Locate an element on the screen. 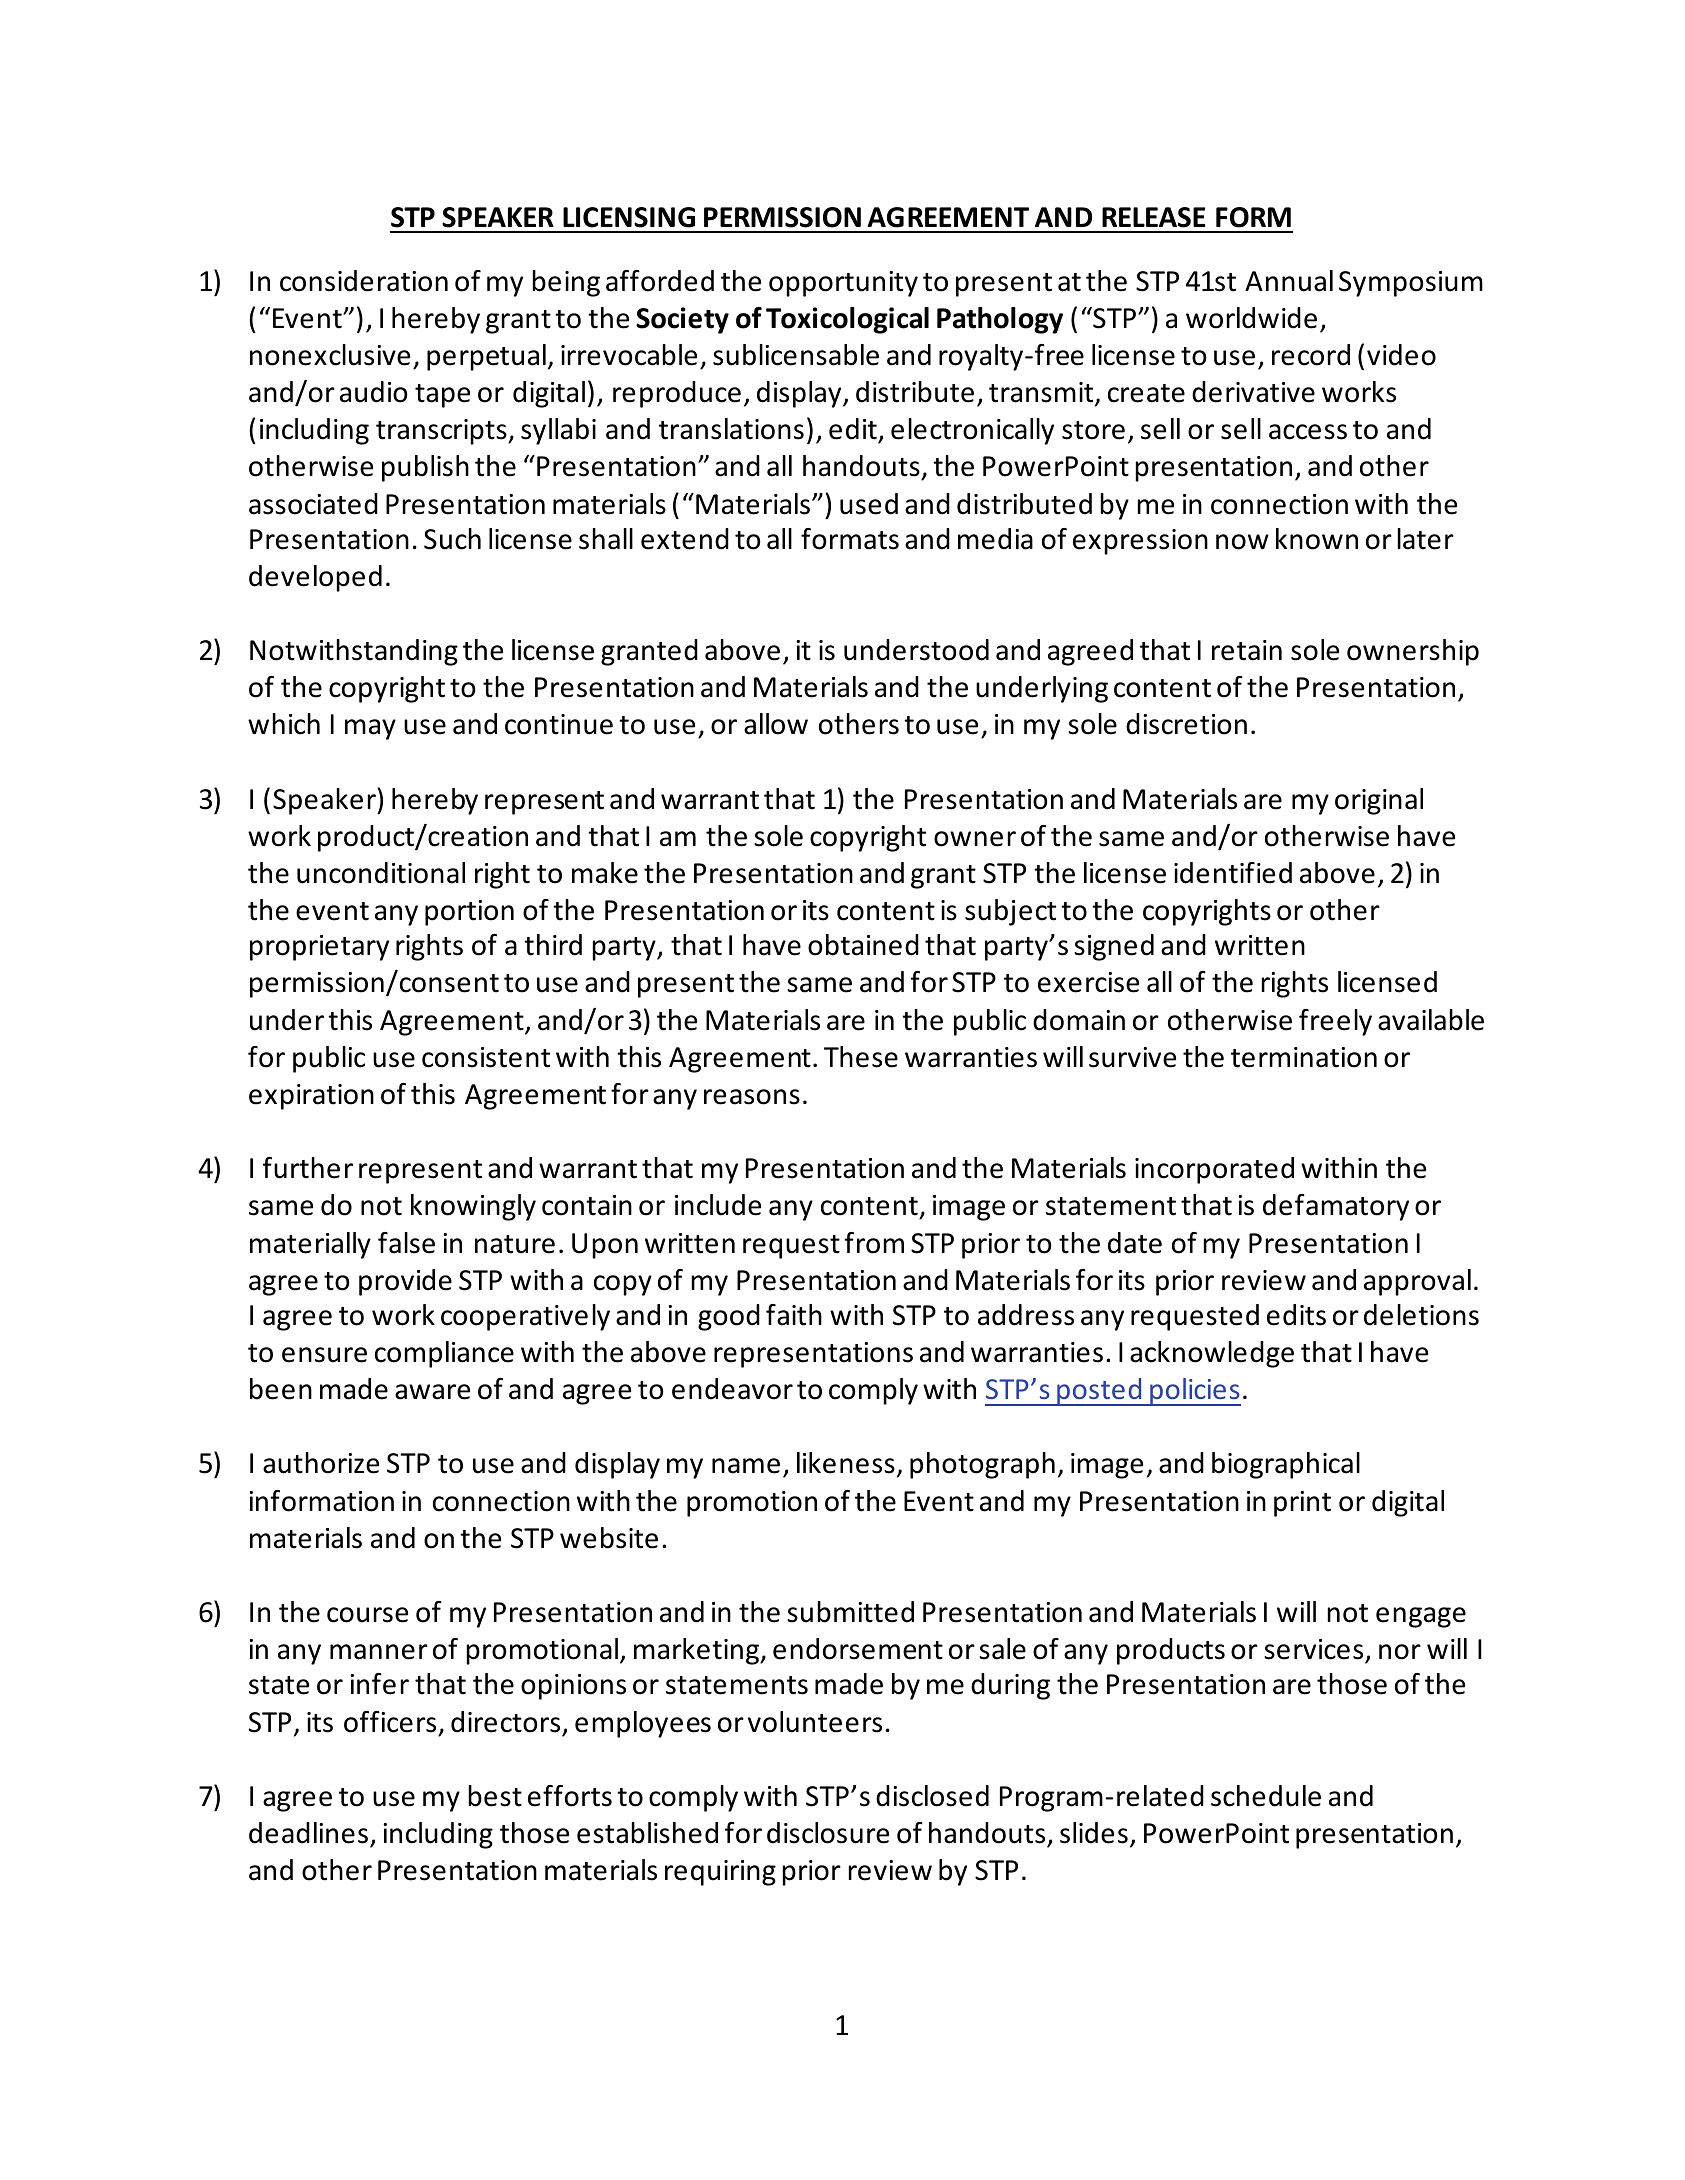 This screenshot has height=2180, width=1685. schedule is located at coordinates (1266, 1796).
